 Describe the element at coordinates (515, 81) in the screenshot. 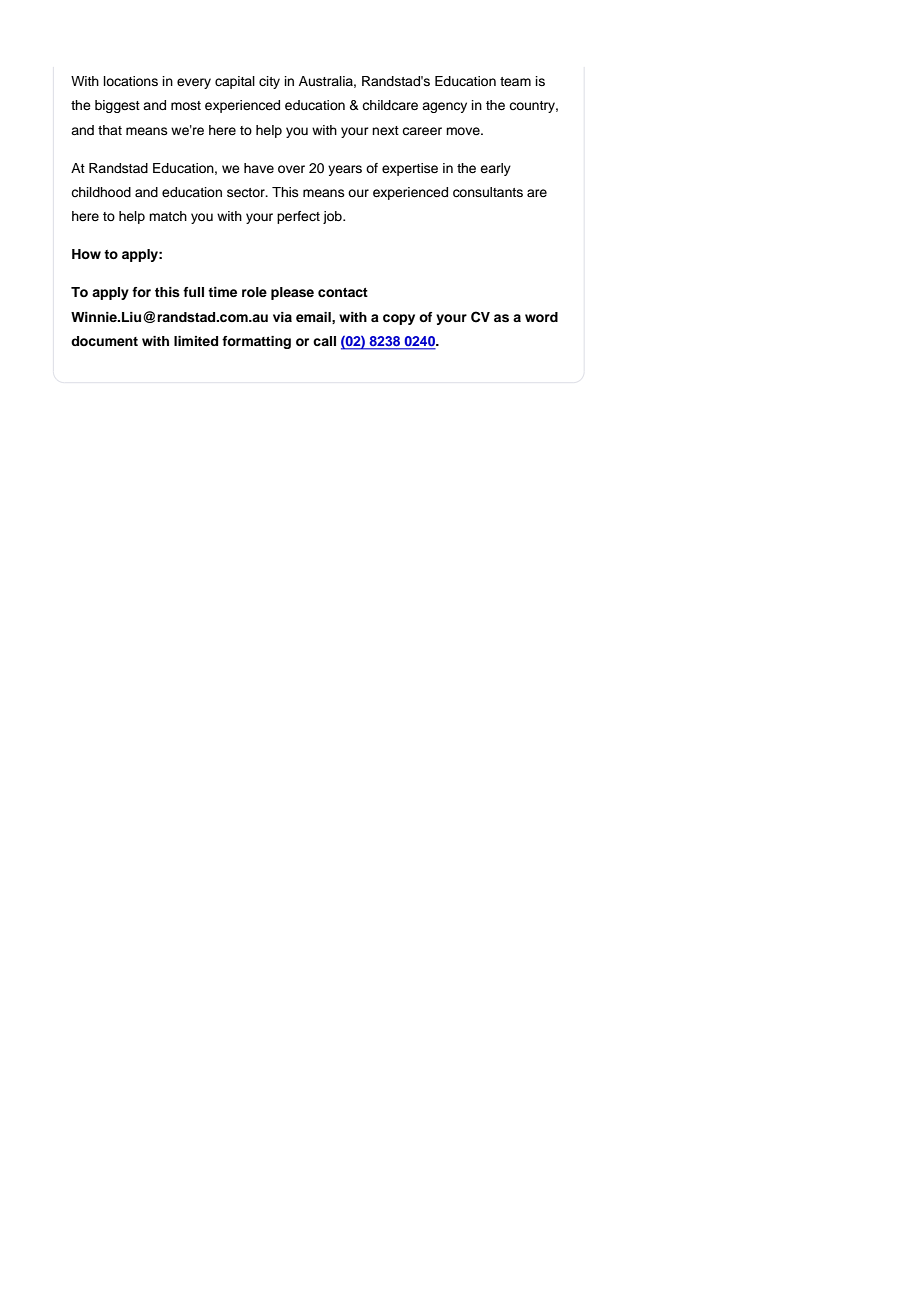

I see `team` at that location.
